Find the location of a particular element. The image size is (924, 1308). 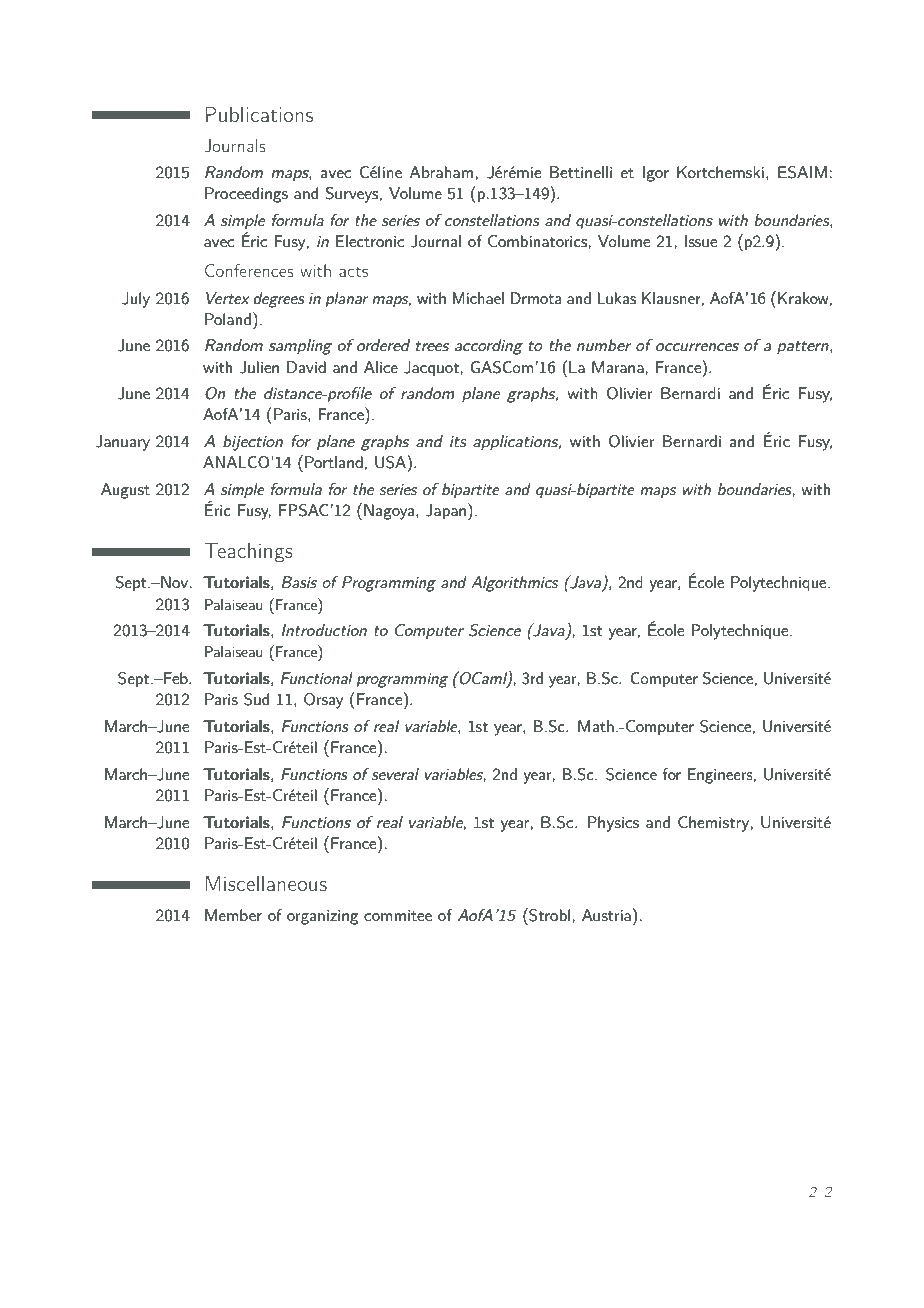

Publications is located at coordinates (259, 114).
